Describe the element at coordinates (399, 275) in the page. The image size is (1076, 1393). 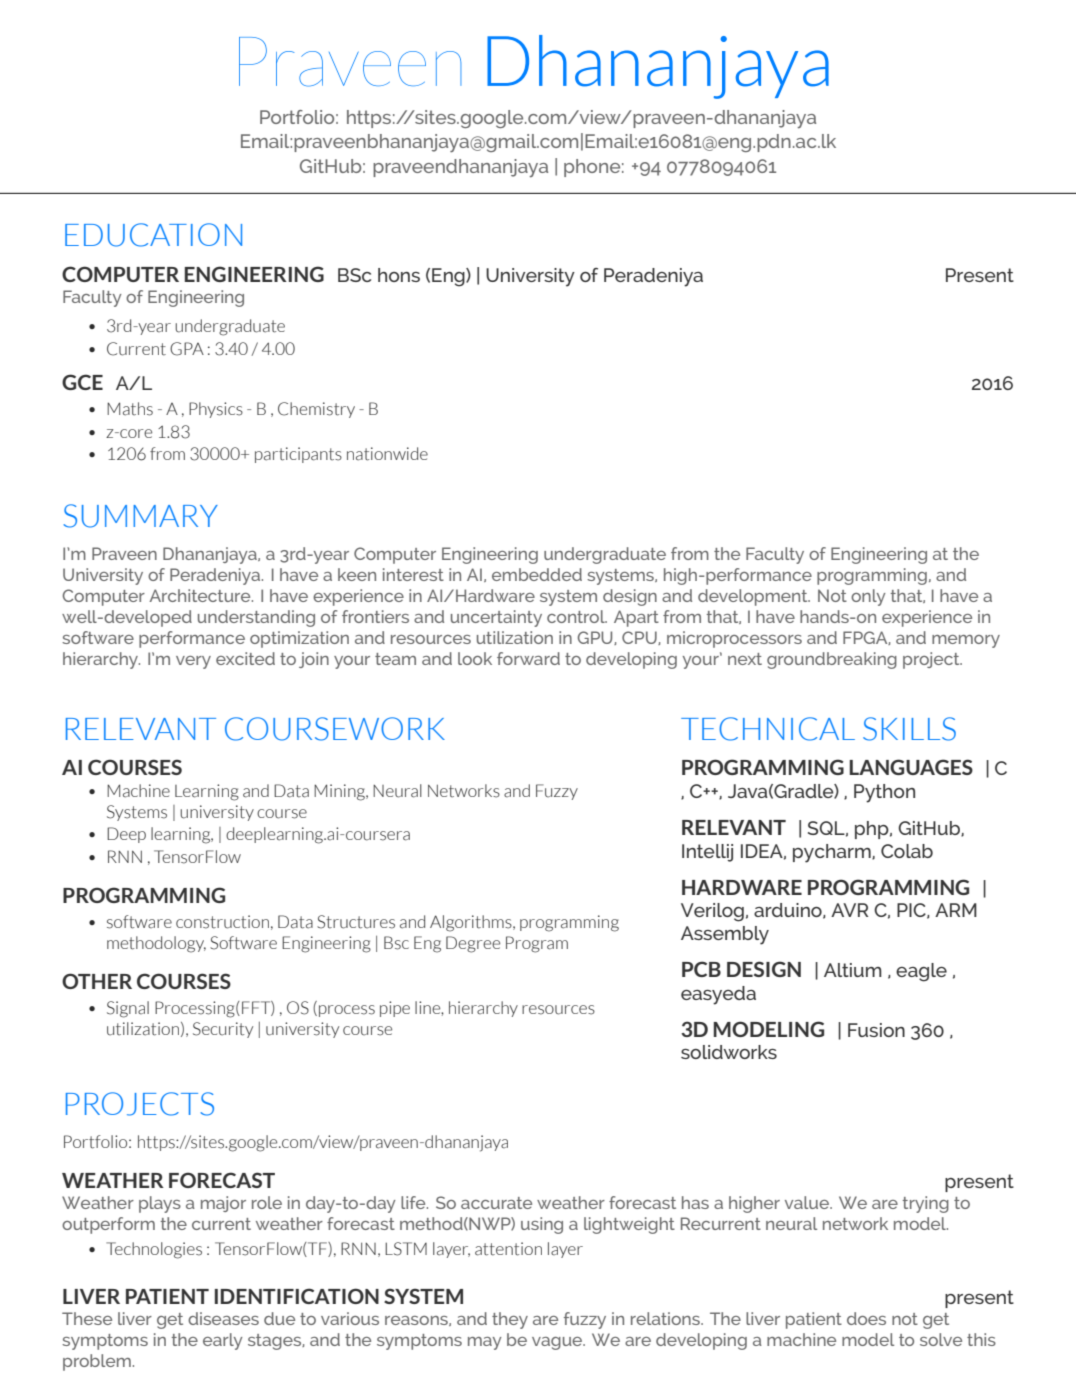
I see `hons` at that location.
